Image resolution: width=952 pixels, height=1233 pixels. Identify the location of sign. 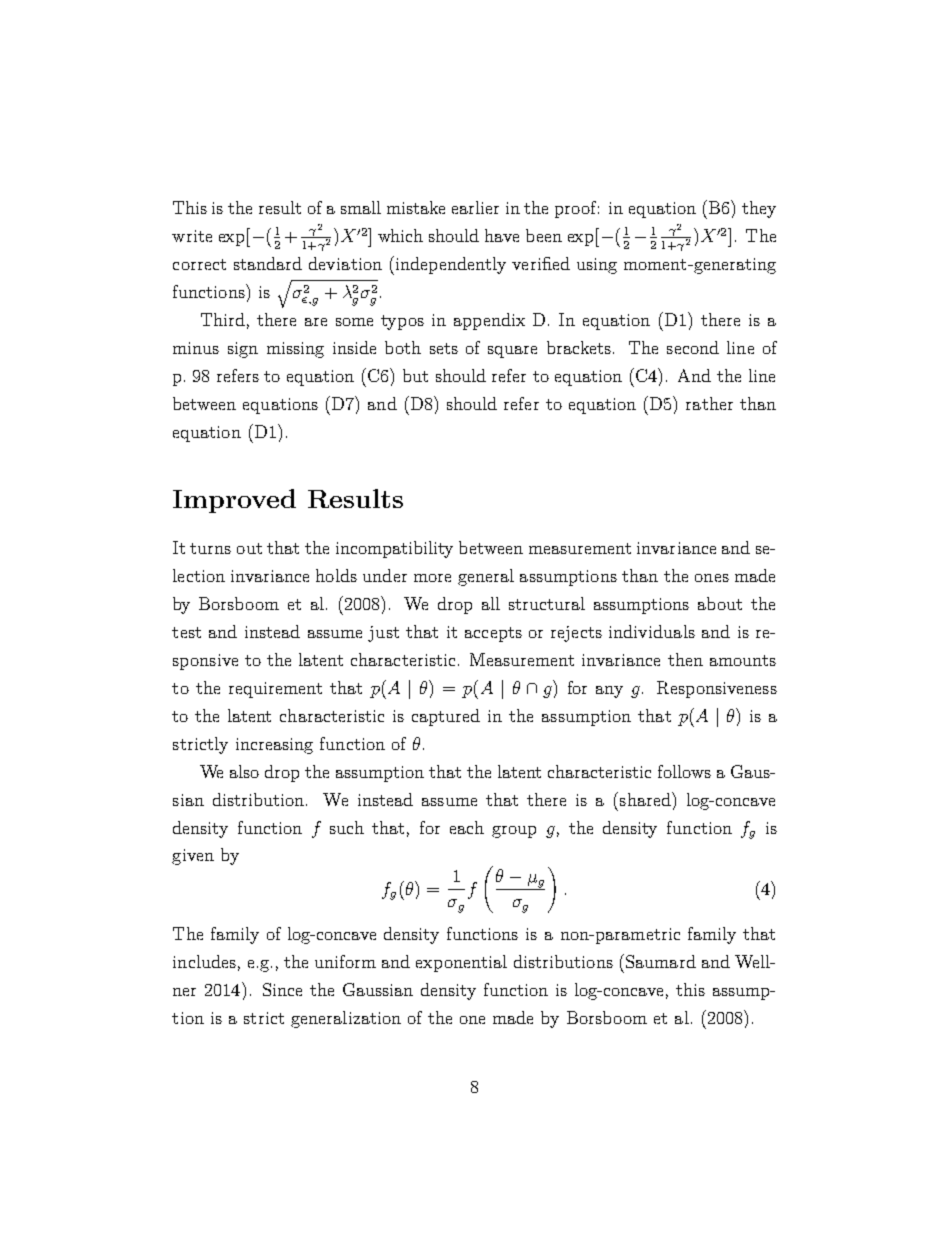
(243, 350).
